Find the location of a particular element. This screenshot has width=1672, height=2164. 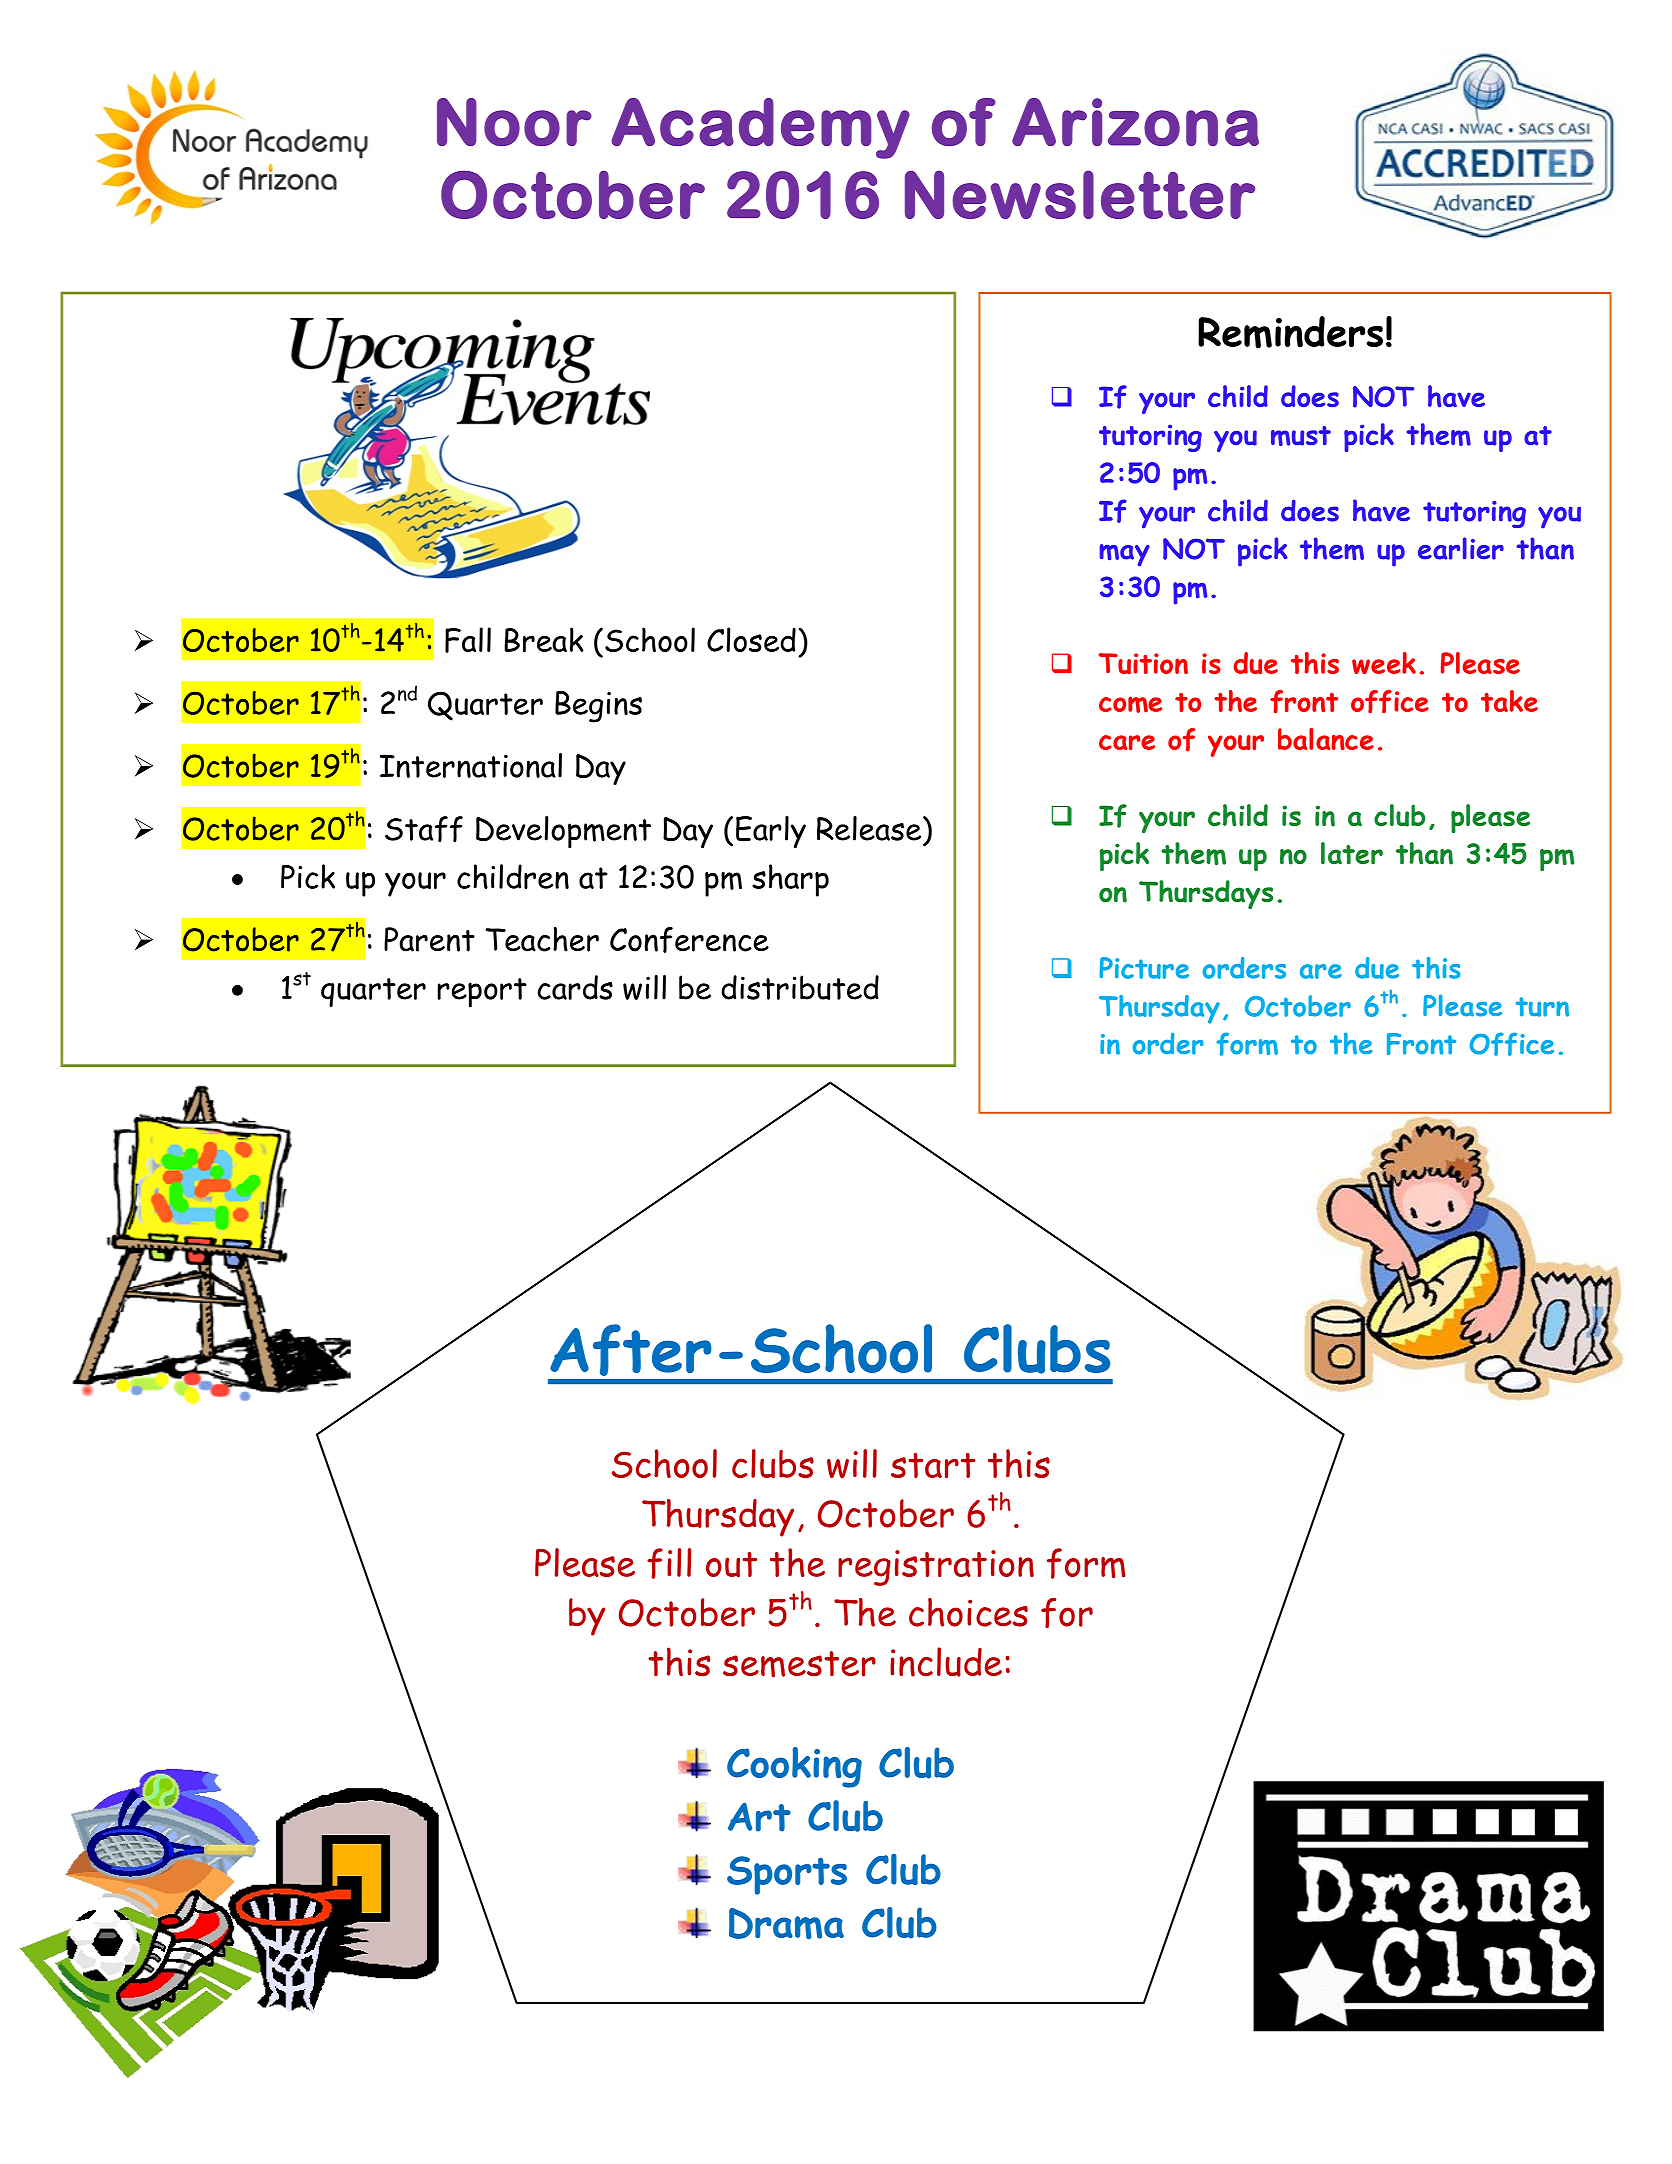

Begins is located at coordinates (598, 707).
